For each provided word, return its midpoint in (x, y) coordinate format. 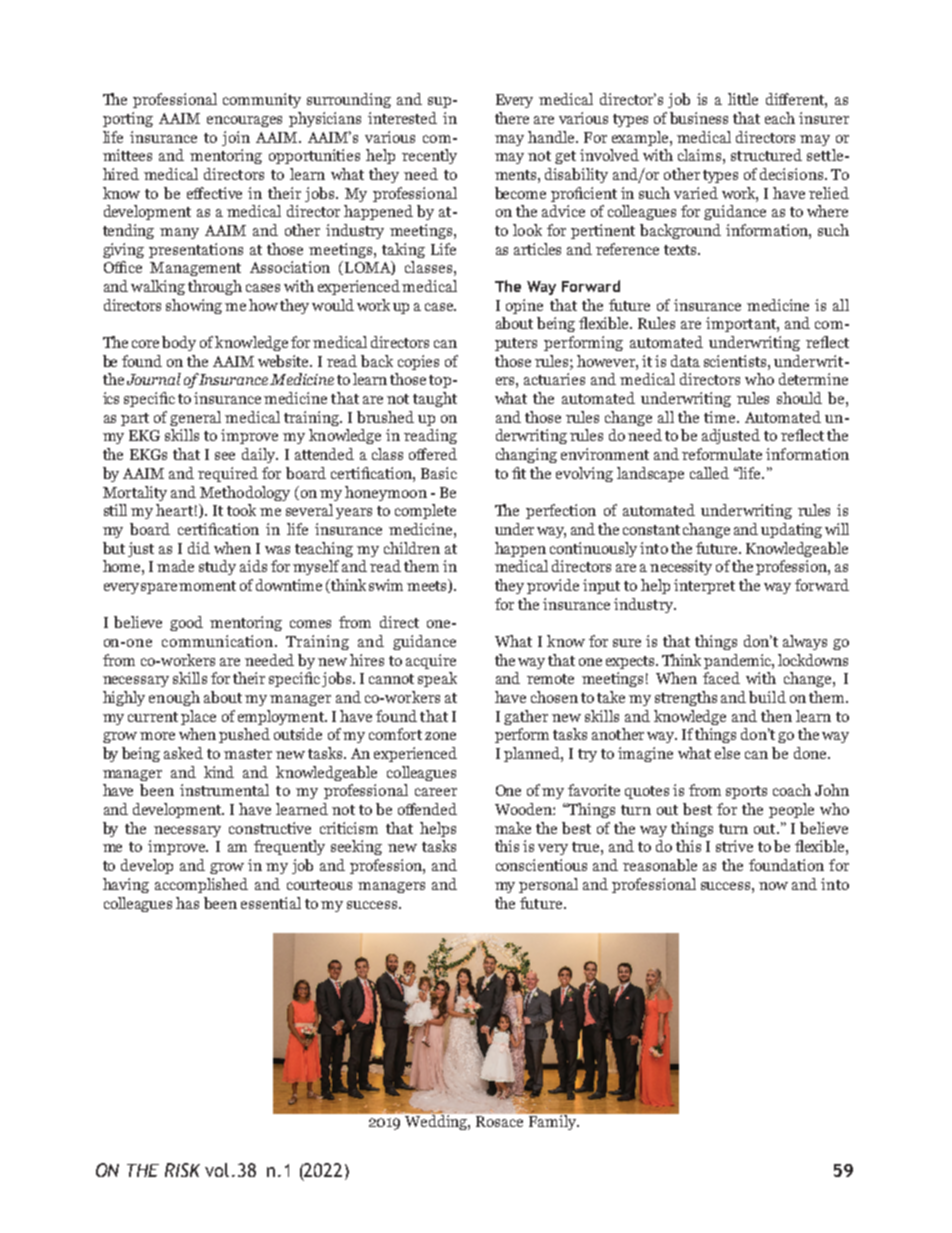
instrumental (224, 790)
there (512, 118)
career (436, 792)
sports (746, 792)
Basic (439, 473)
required (228, 474)
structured (766, 155)
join (236, 138)
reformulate (722, 454)
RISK (182, 1170)
